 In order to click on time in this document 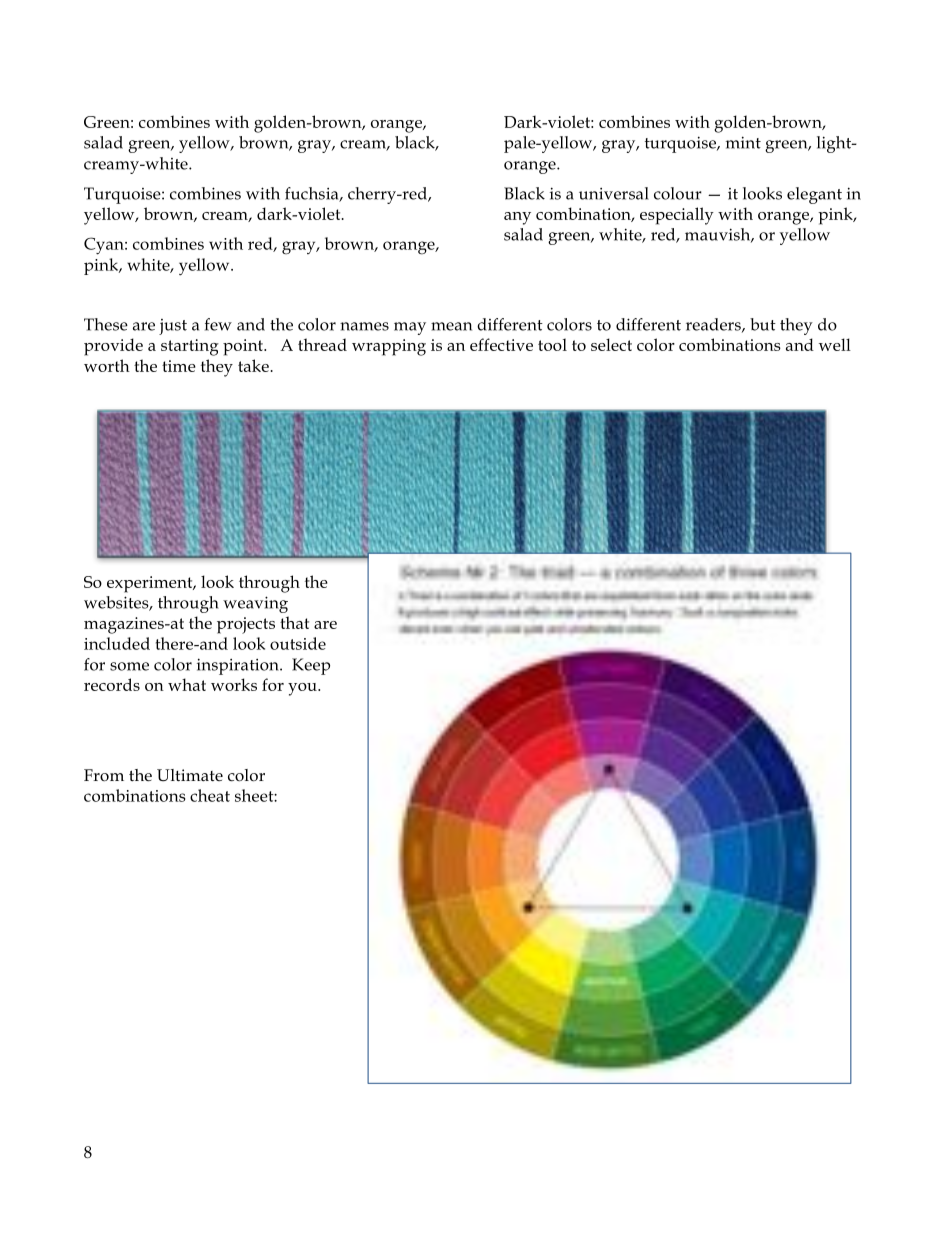, I will do `click(179, 366)`.
